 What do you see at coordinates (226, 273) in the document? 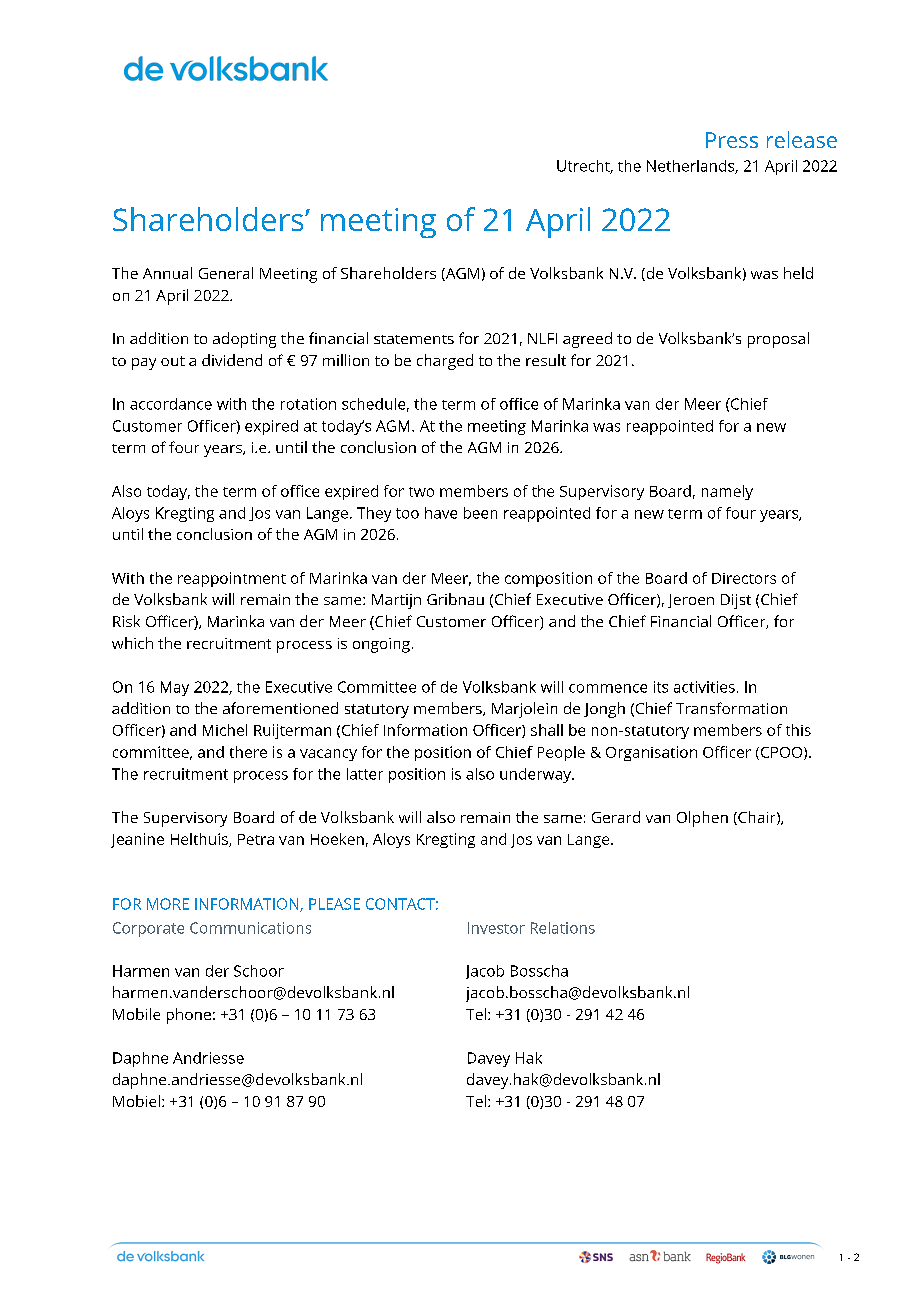
I see `General` at bounding box center [226, 273].
